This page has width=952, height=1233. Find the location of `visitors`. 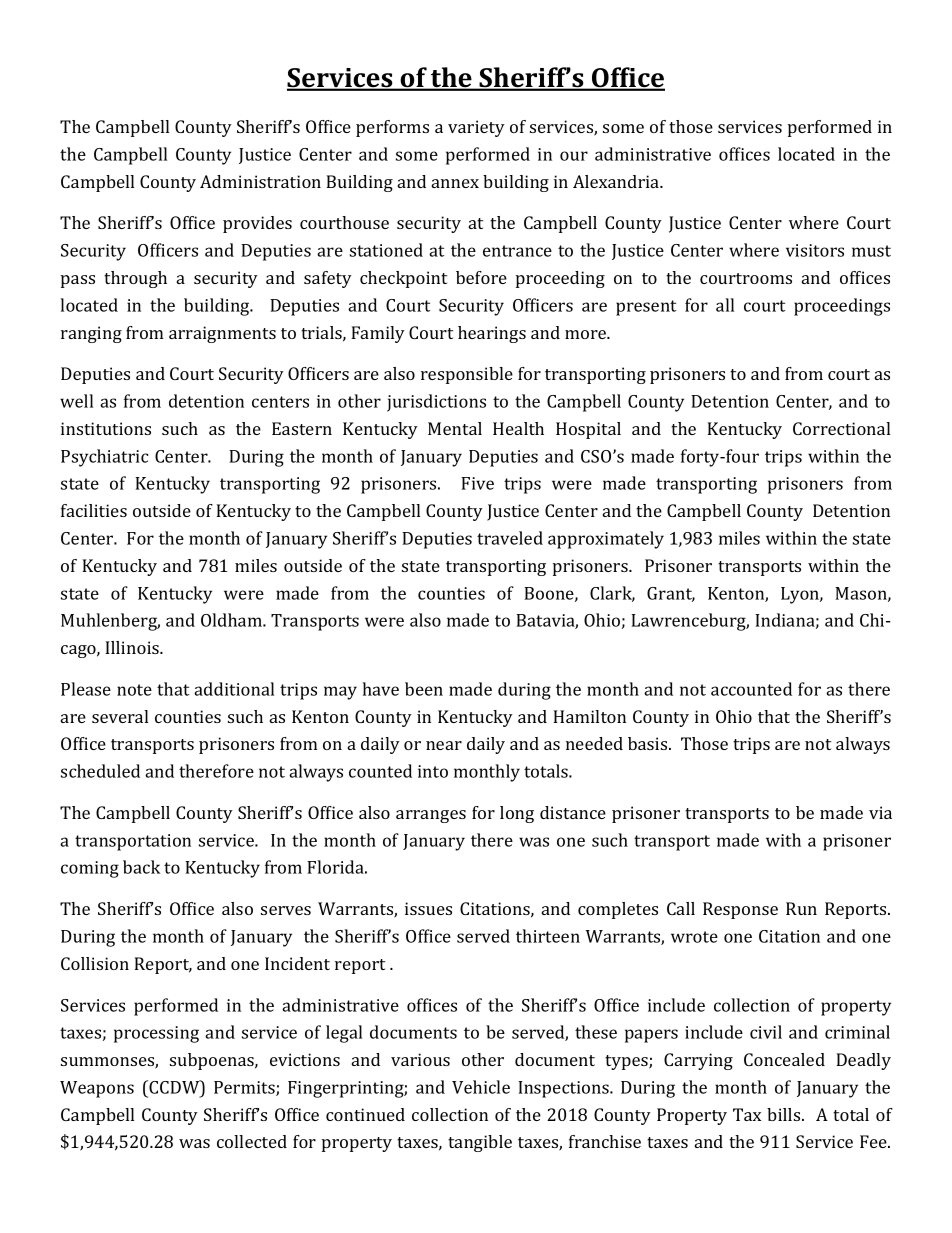

visitors is located at coordinates (815, 250).
